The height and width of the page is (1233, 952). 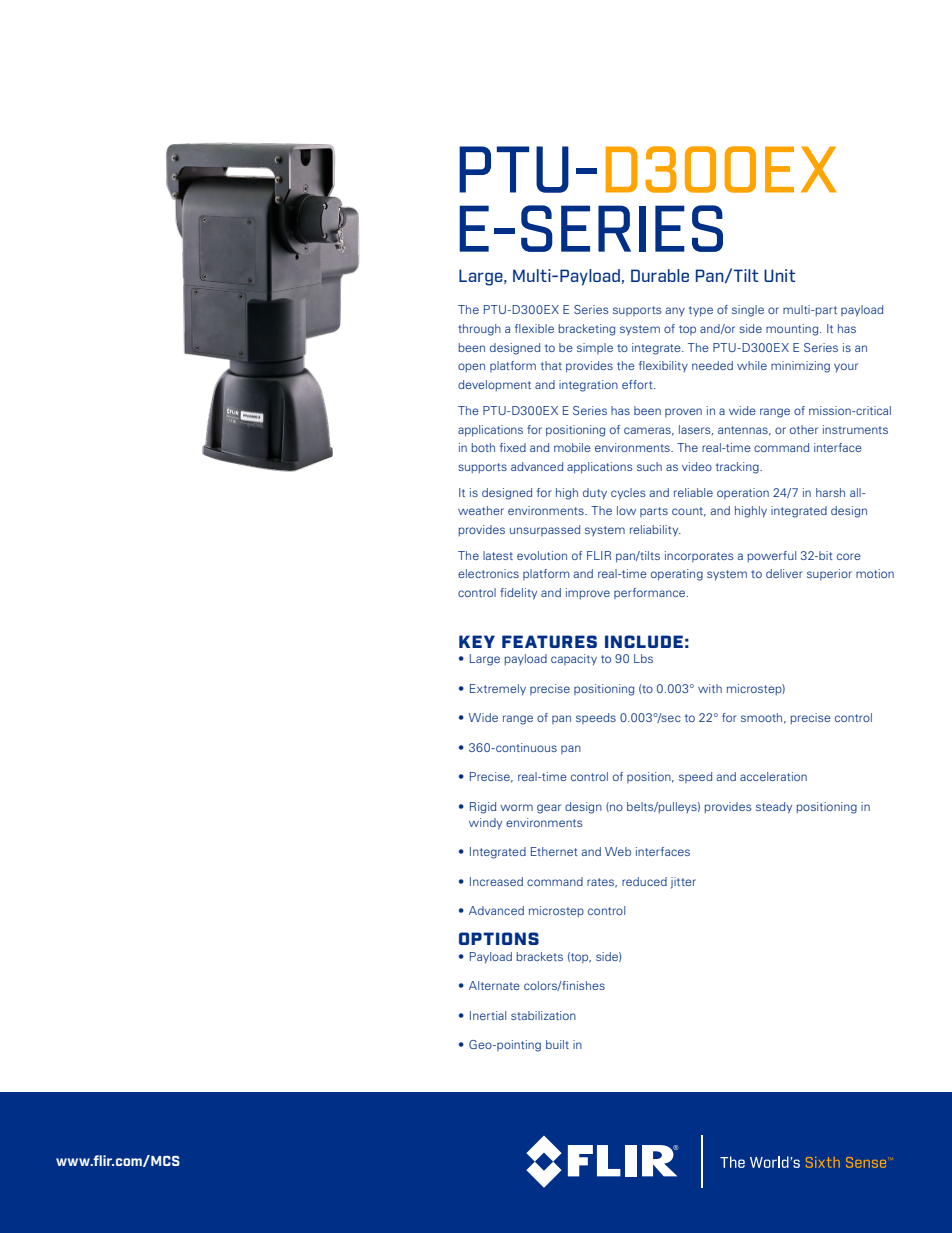 What do you see at coordinates (683, 883) in the page?
I see `jitter` at bounding box center [683, 883].
